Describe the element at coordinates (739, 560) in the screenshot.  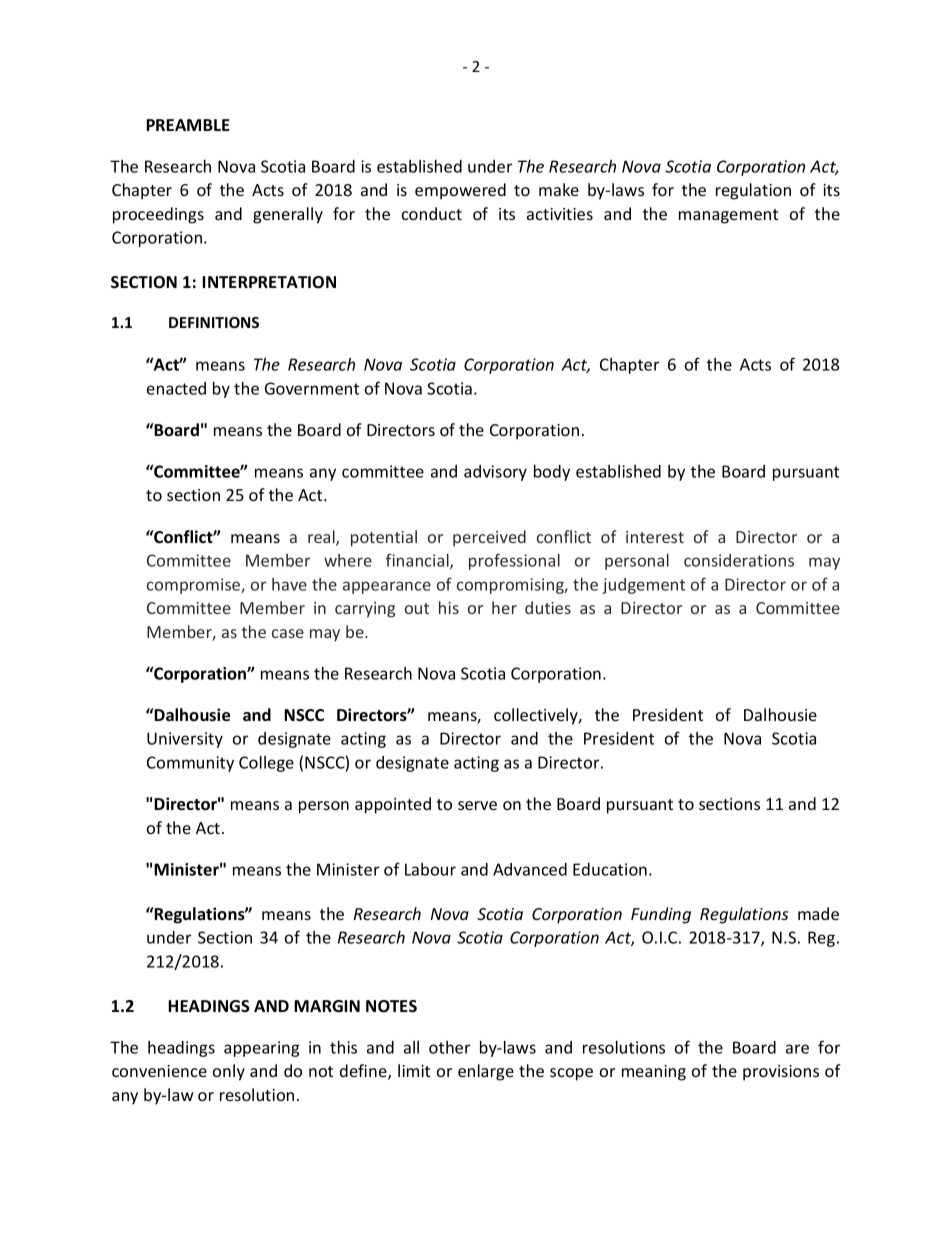
I see `considerations` at that location.
